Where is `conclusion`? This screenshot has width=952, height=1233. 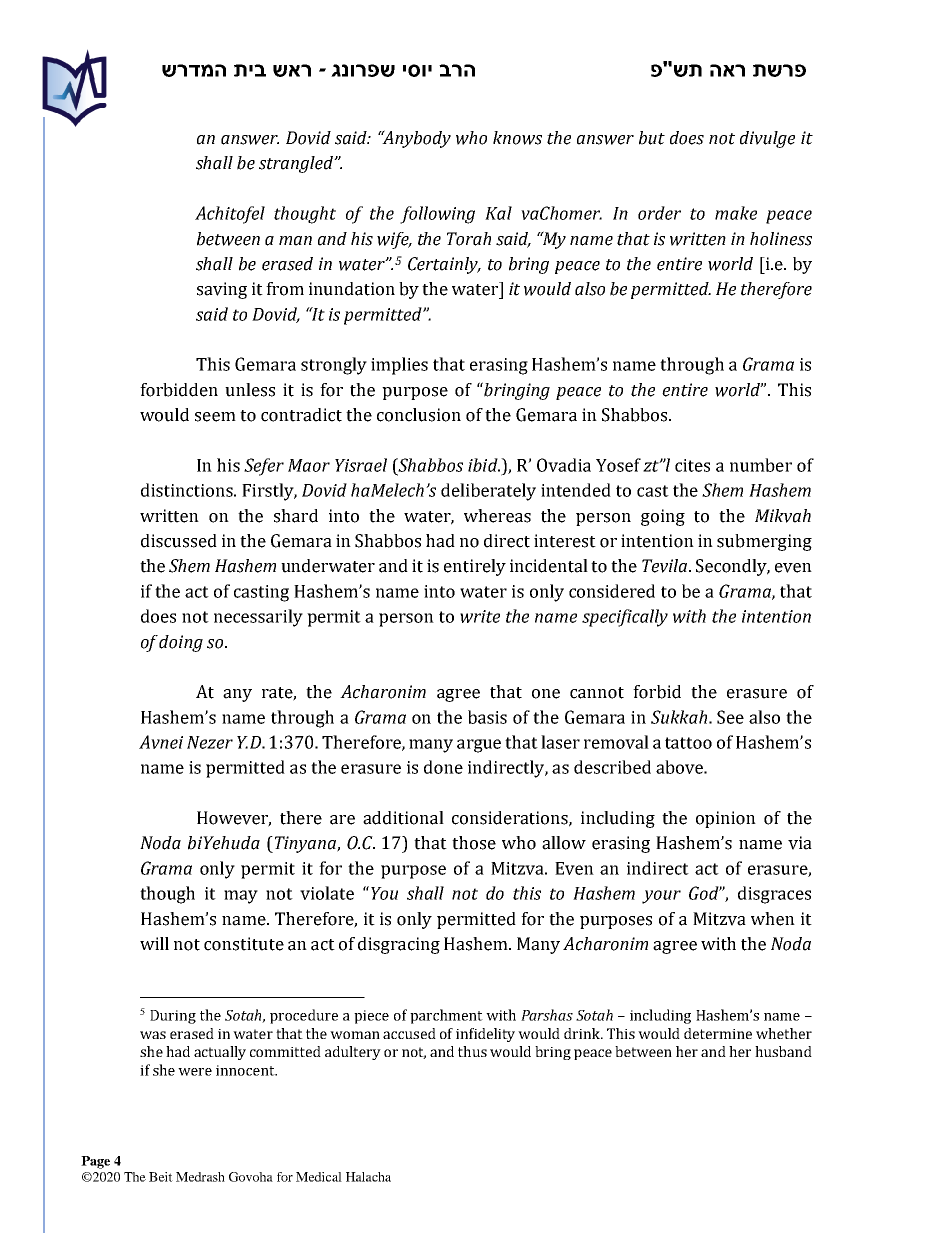
conclusion is located at coordinates (419, 415).
